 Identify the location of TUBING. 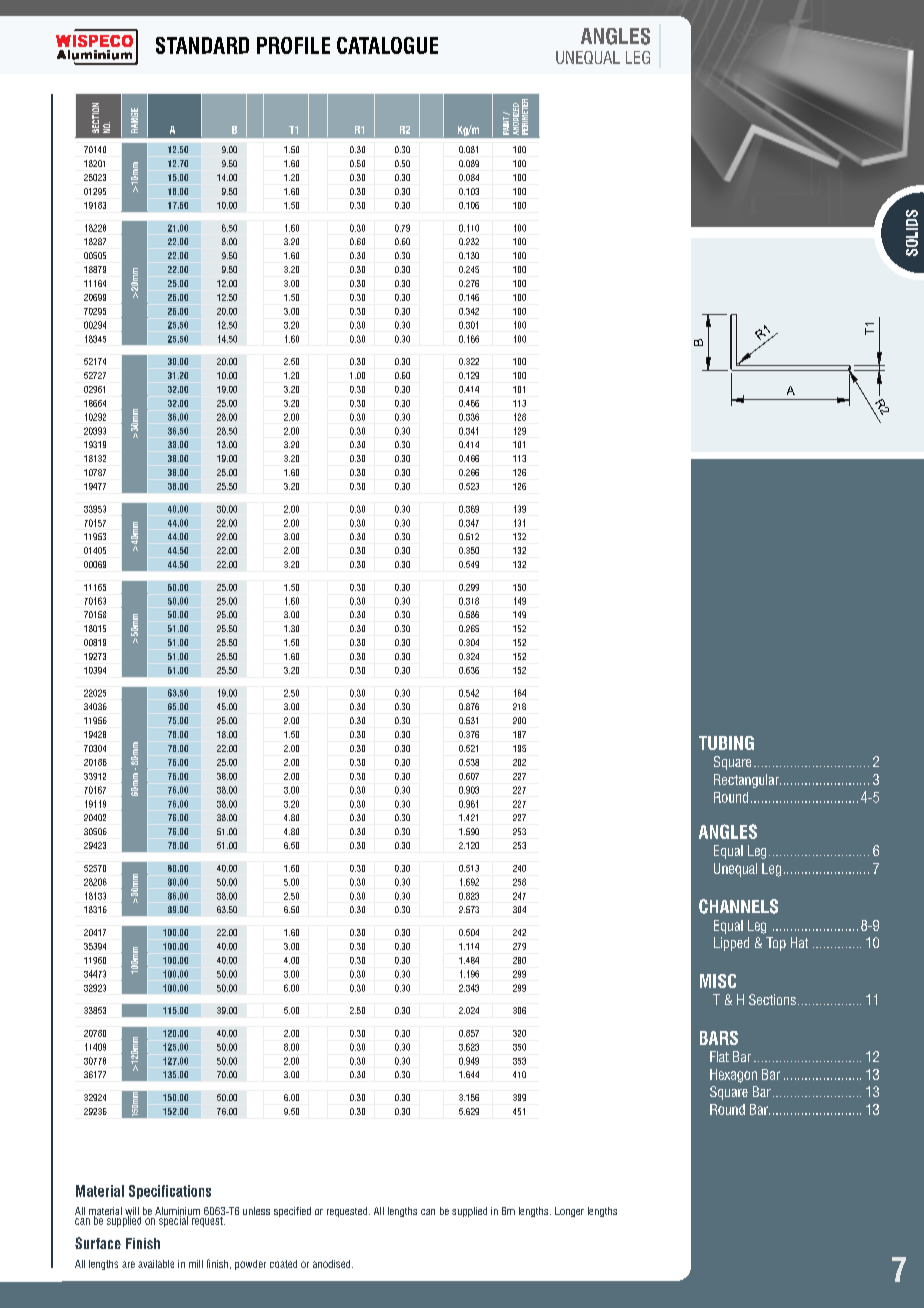
(726, 743).
